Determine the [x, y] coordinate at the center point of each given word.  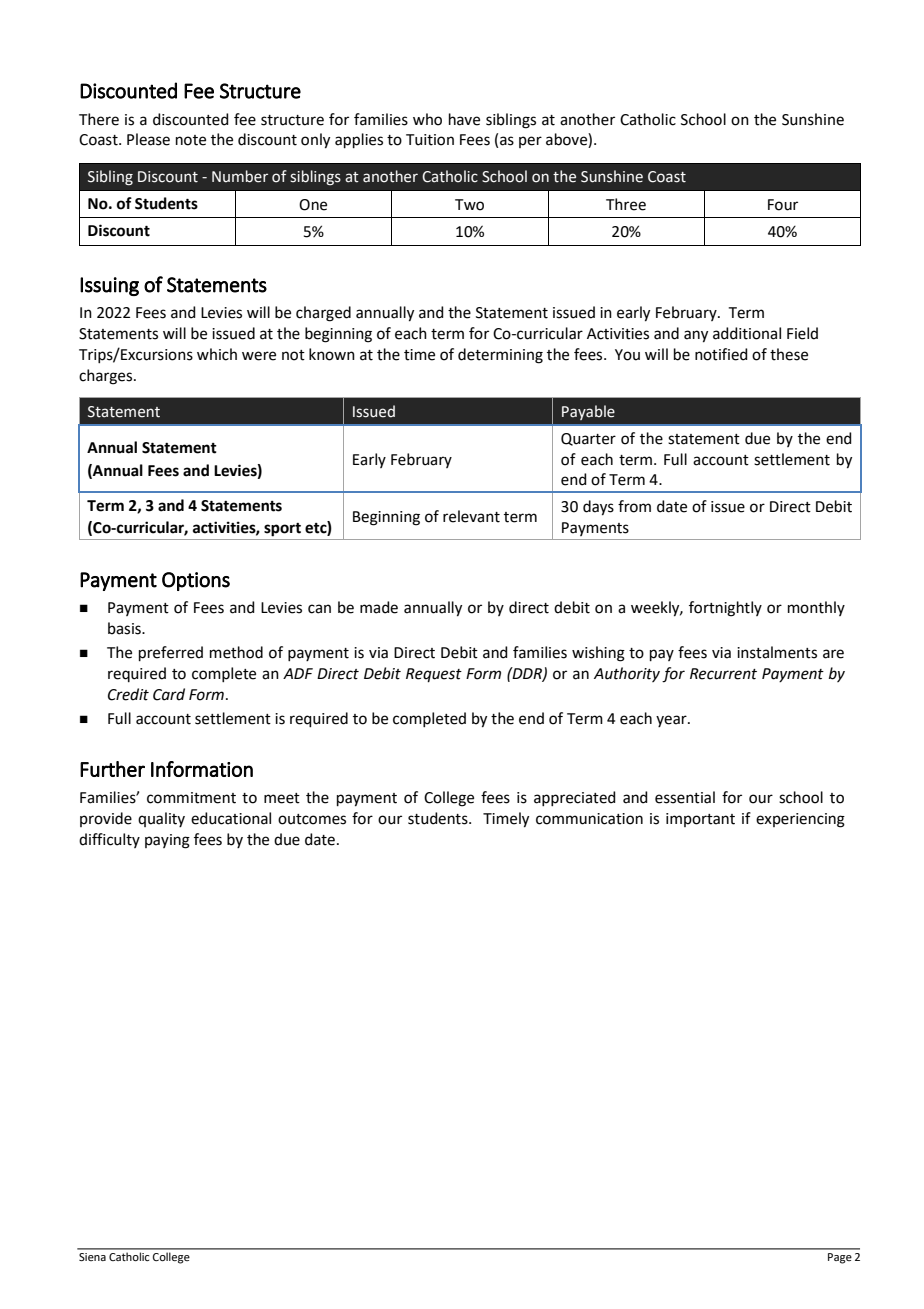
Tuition [430, 140]
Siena [92, 1257]
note [191, 140]
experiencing [800, 820]
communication [589, 819]
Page [840, 1258]
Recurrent [723, 674]
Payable [588, 412]
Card [169, 694]
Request [434, 675]
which [217, 354]
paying [167, 841]
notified [721, 354]
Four [783, 205]
